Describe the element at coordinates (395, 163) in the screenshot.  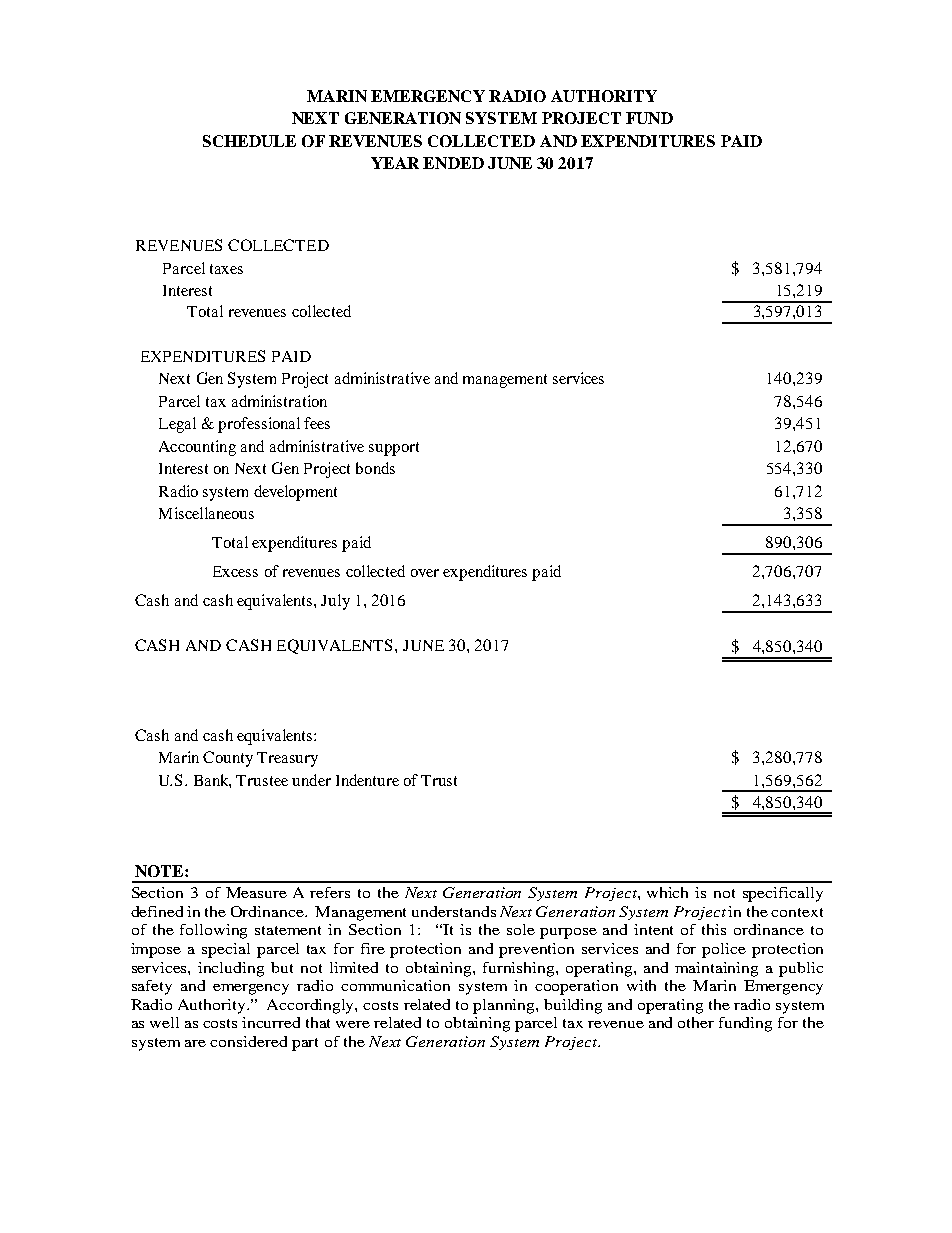
I see `YEAR` at that location.
